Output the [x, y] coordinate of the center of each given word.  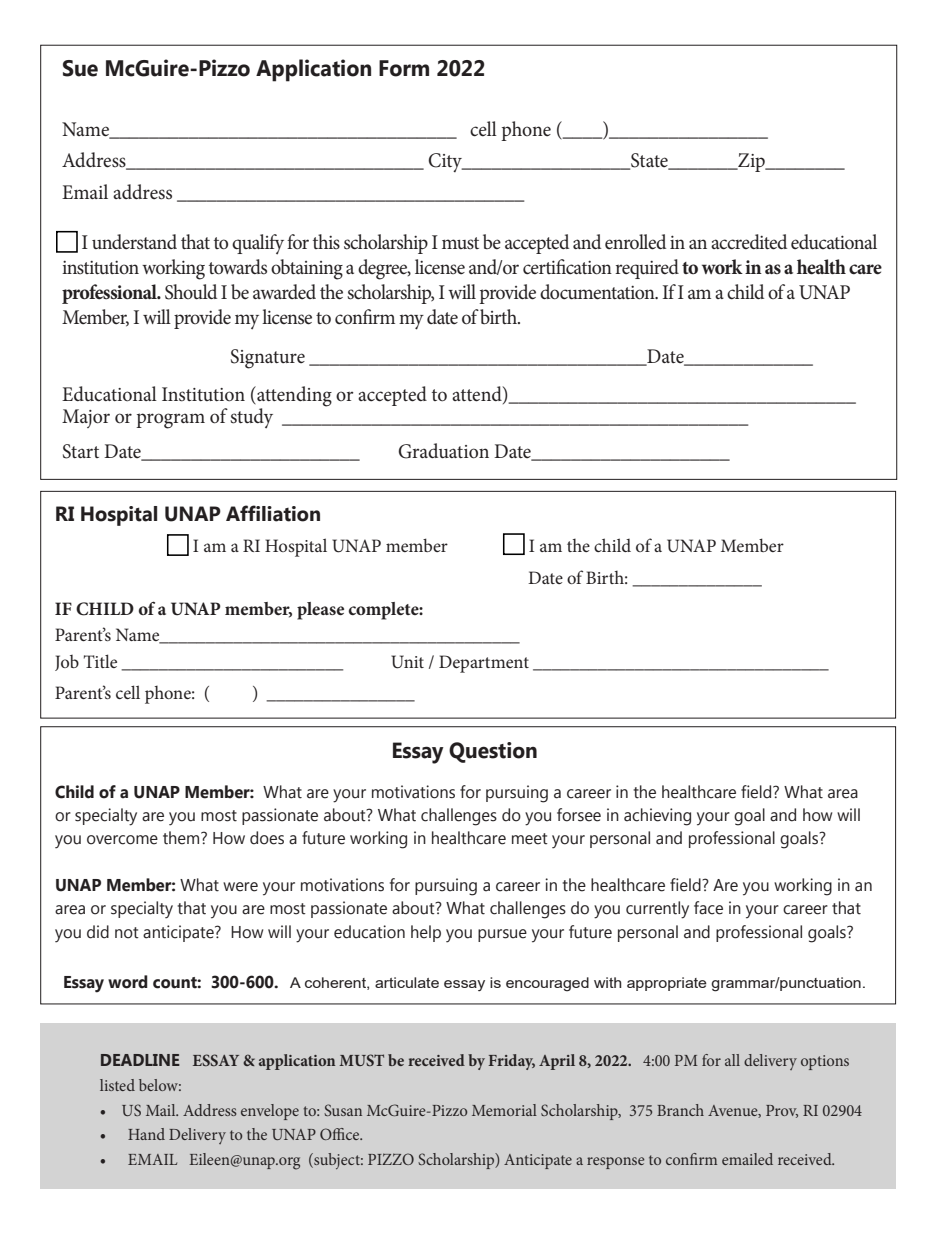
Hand [146, 1134]
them [182, 838]
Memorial [504, 1110]
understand [134, 242]
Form [404, 68]
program [170, 421]
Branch [680, 1110]
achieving [657, 817]
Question [493, 752]
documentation [598, 292]
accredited [749, 242]
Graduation [443, 451]
